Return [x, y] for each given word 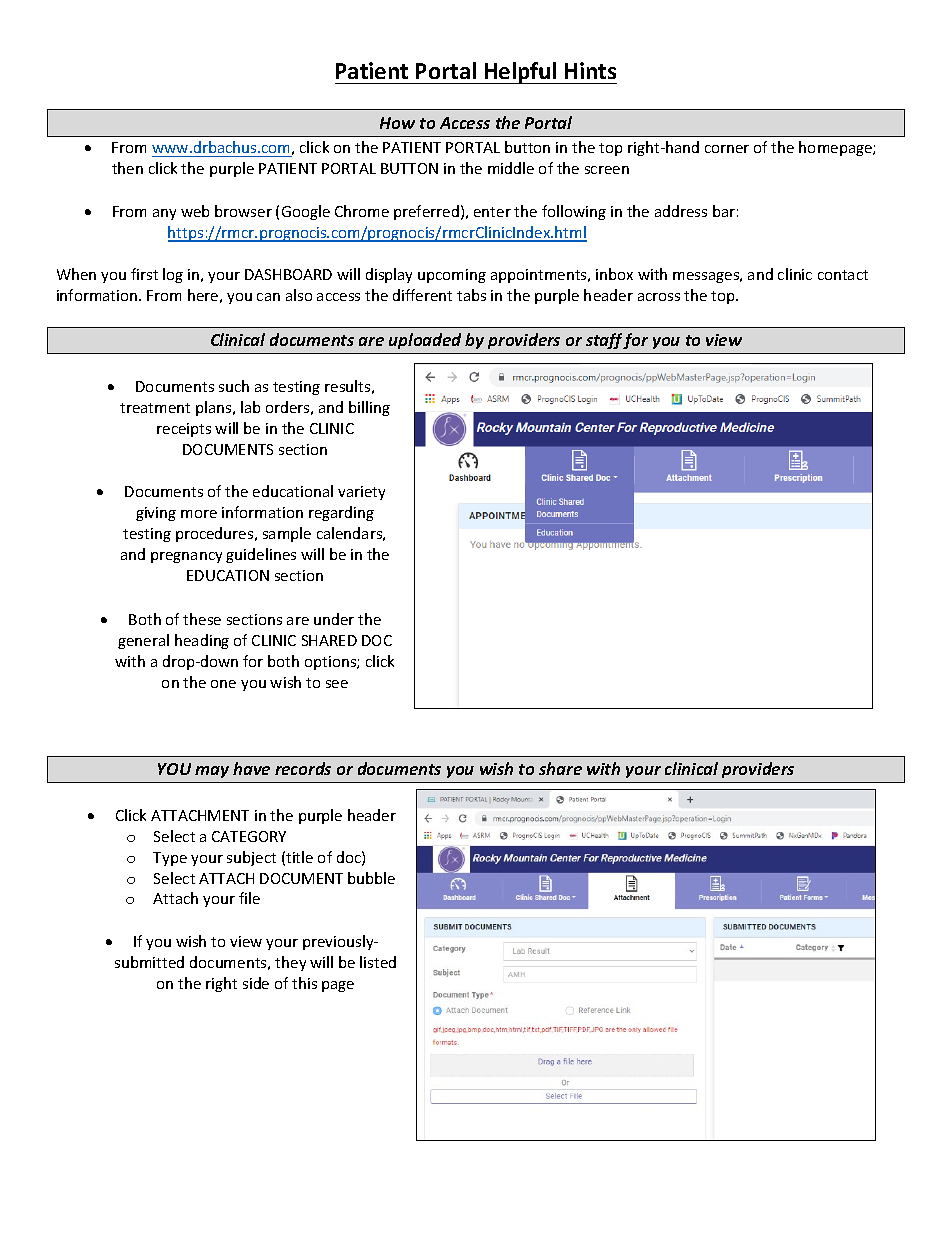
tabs [471, 295]
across [659, 297]
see [337, 684]
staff [605, 341]
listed [378, 962]
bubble [371, 878]
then [127, 168]
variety [361, 493]
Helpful [520, 73]
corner [727, 149]
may [212, 772]
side [256, 983]
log [173, 275]
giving [156, 514]
